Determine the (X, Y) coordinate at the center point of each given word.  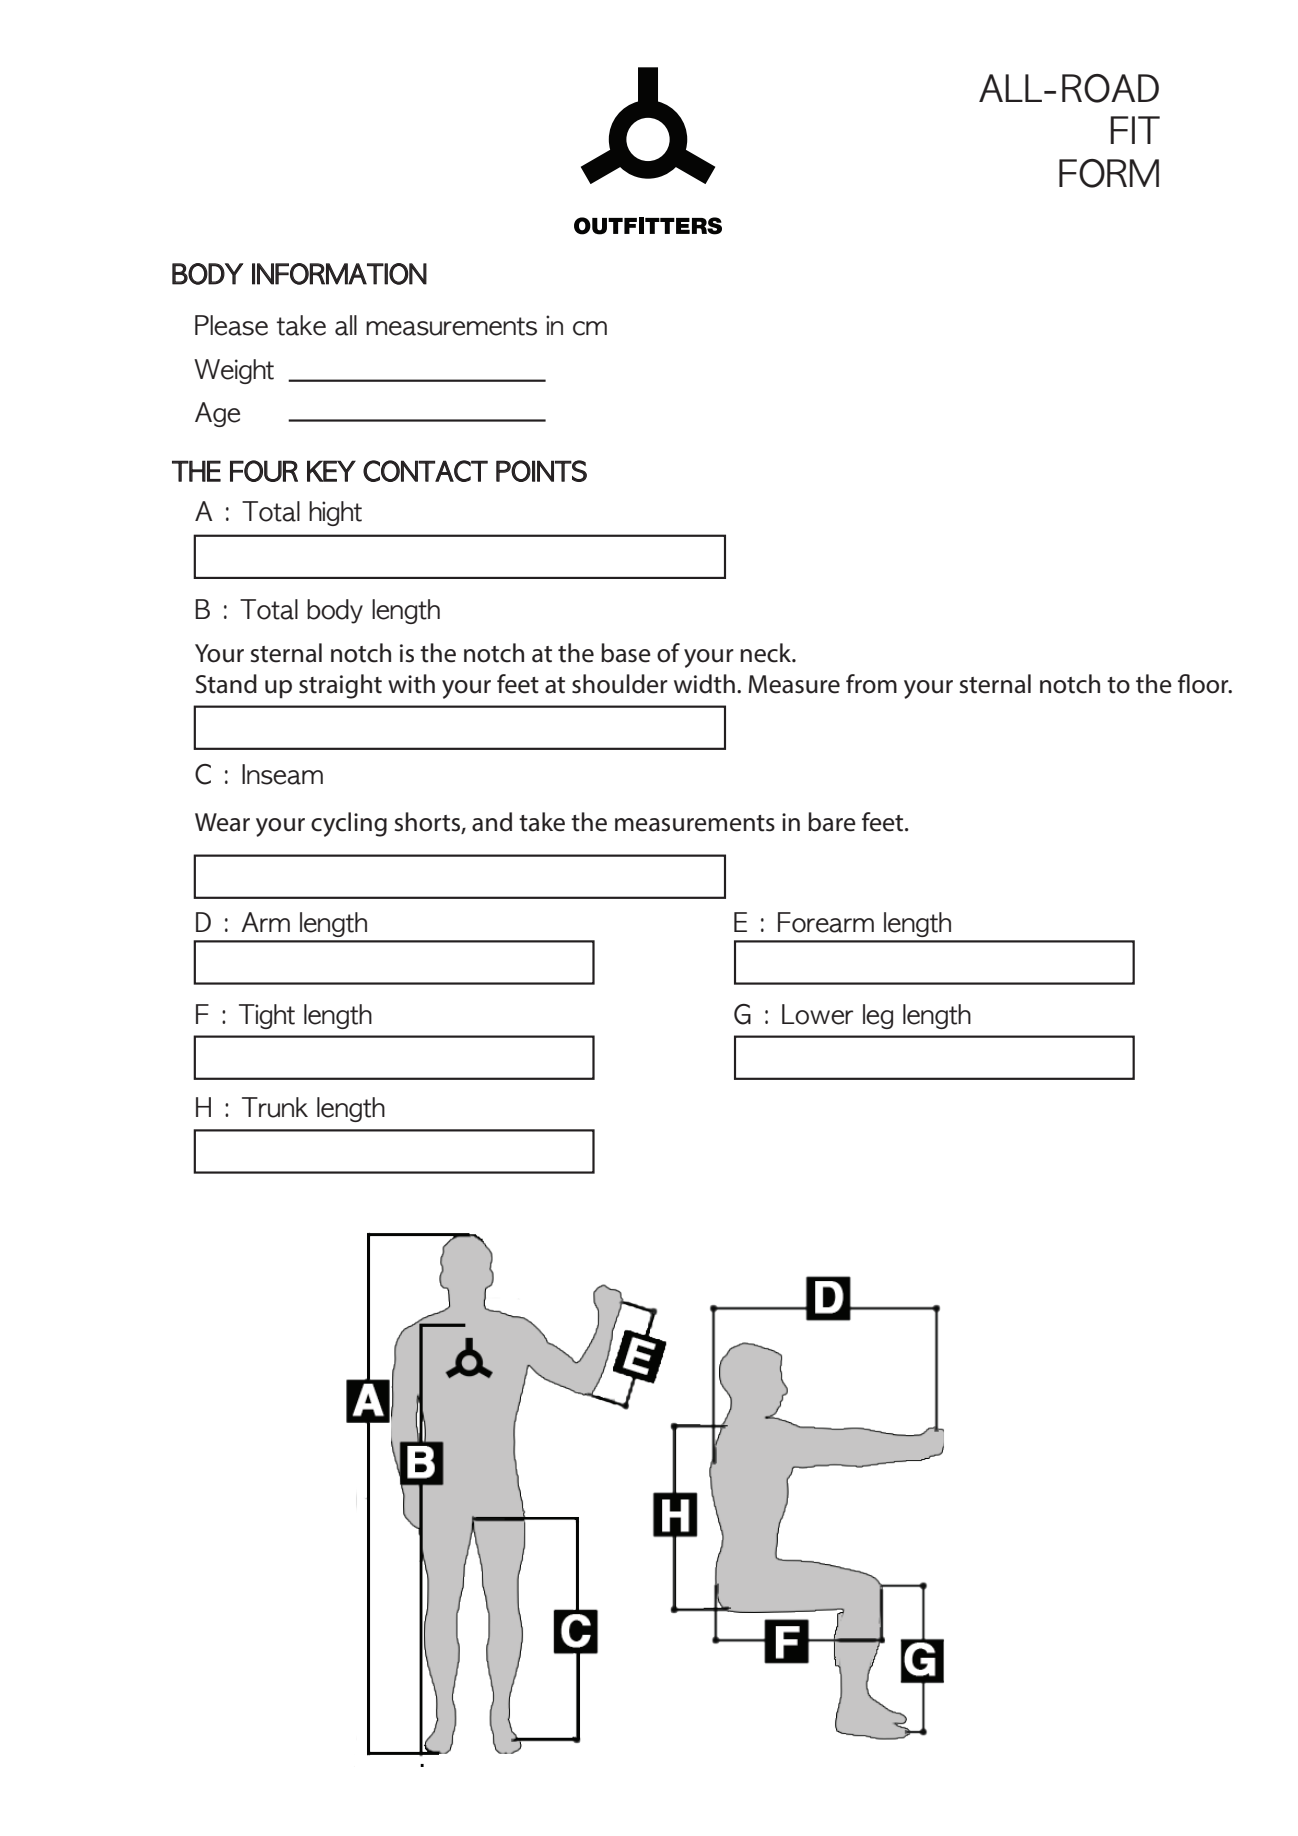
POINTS (541, 471)
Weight (234, 371)
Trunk (275, 1107)
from (871, 684)
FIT (1135, 130)
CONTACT (425, 471)
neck (767, 653)
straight (340, 686)
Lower (817, 1014)
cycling (349, 824)
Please (231, 325)
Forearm (826, 922)
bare (832, 822)
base (626, 653)
